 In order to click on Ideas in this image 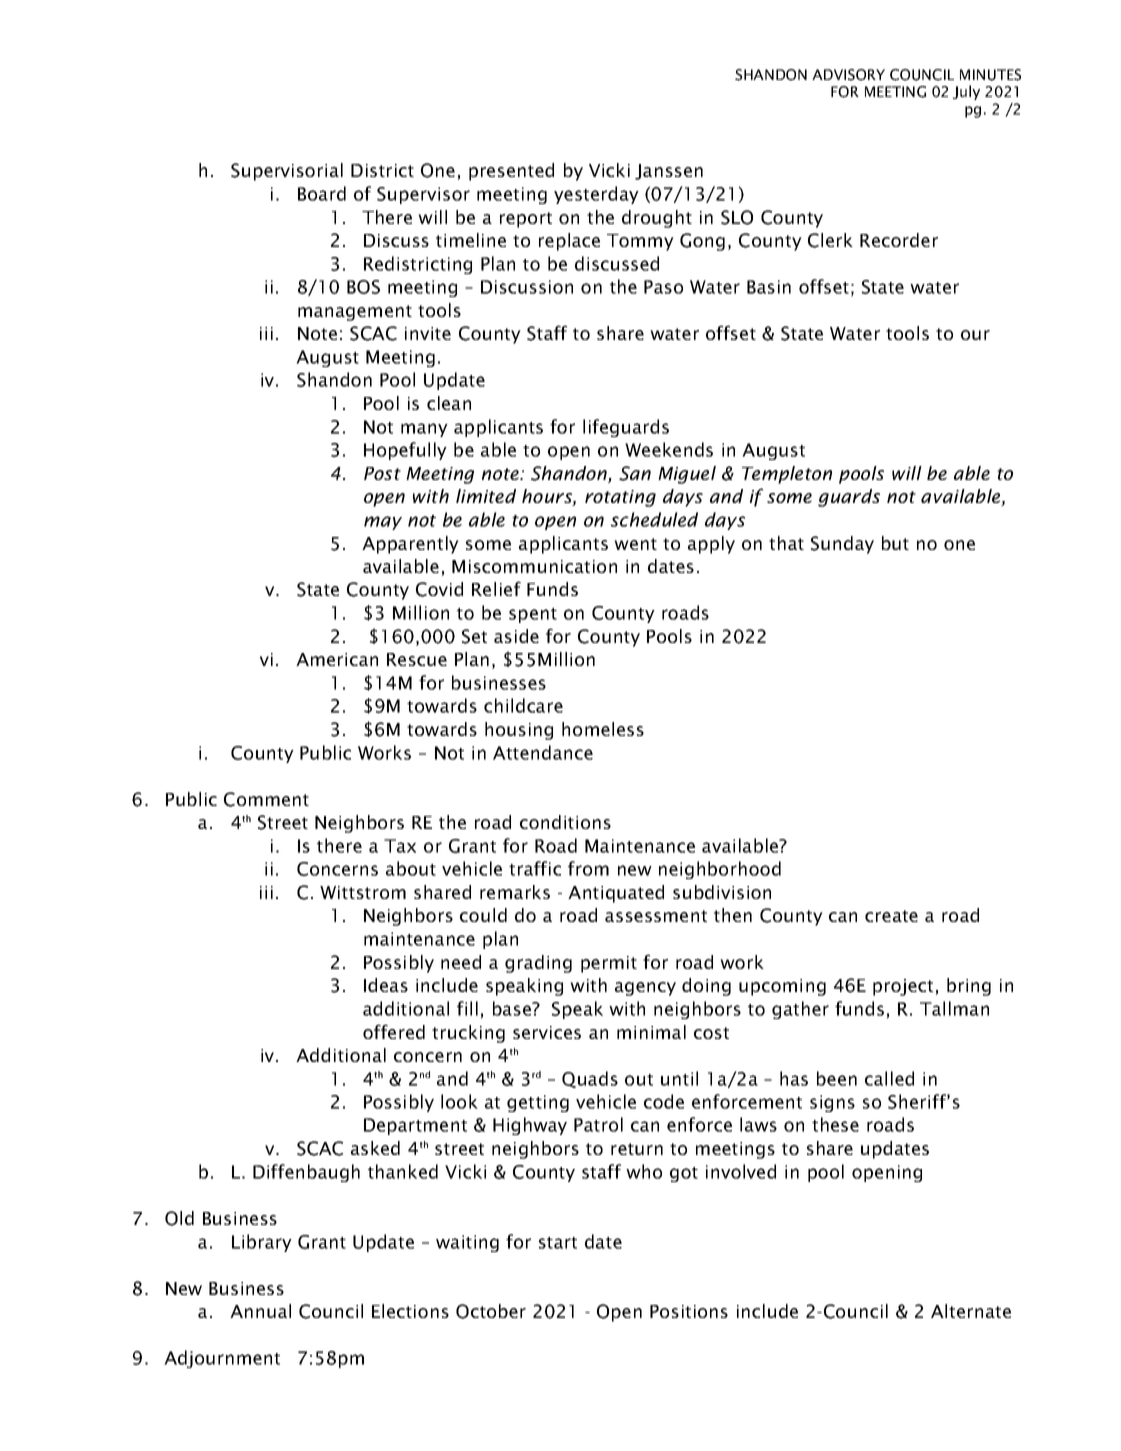, I will do `click(386, 985)`.
